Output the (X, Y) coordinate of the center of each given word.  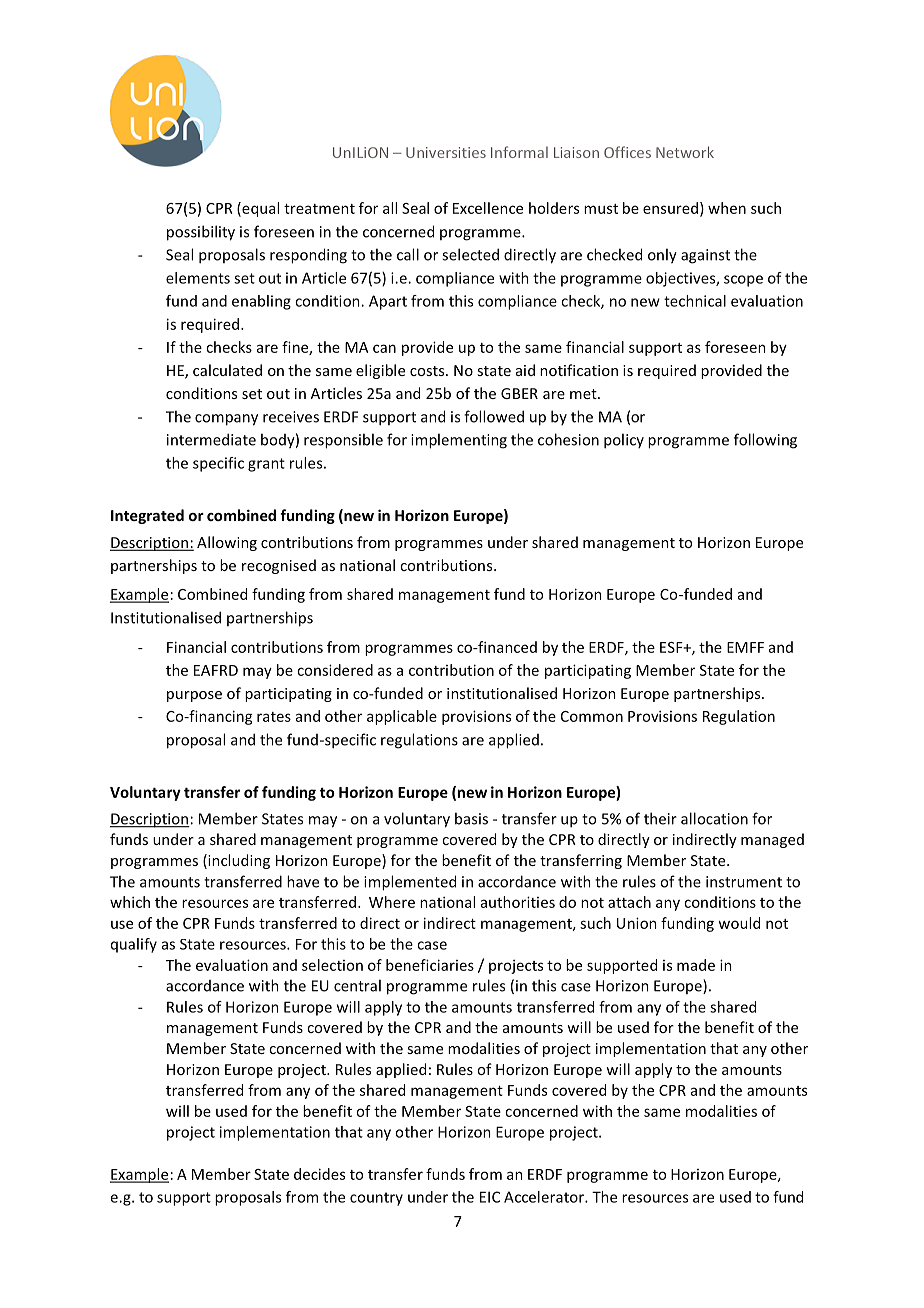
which (130, 902)
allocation (714, 818)
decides (319, 1174)
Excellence (488, 208)
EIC (490, 1197)
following (765, 441)
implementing (459, 441)
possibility (201, 233)
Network (685, 152)
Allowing (227, 543)
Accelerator (545, 1197)
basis (471, 818)
